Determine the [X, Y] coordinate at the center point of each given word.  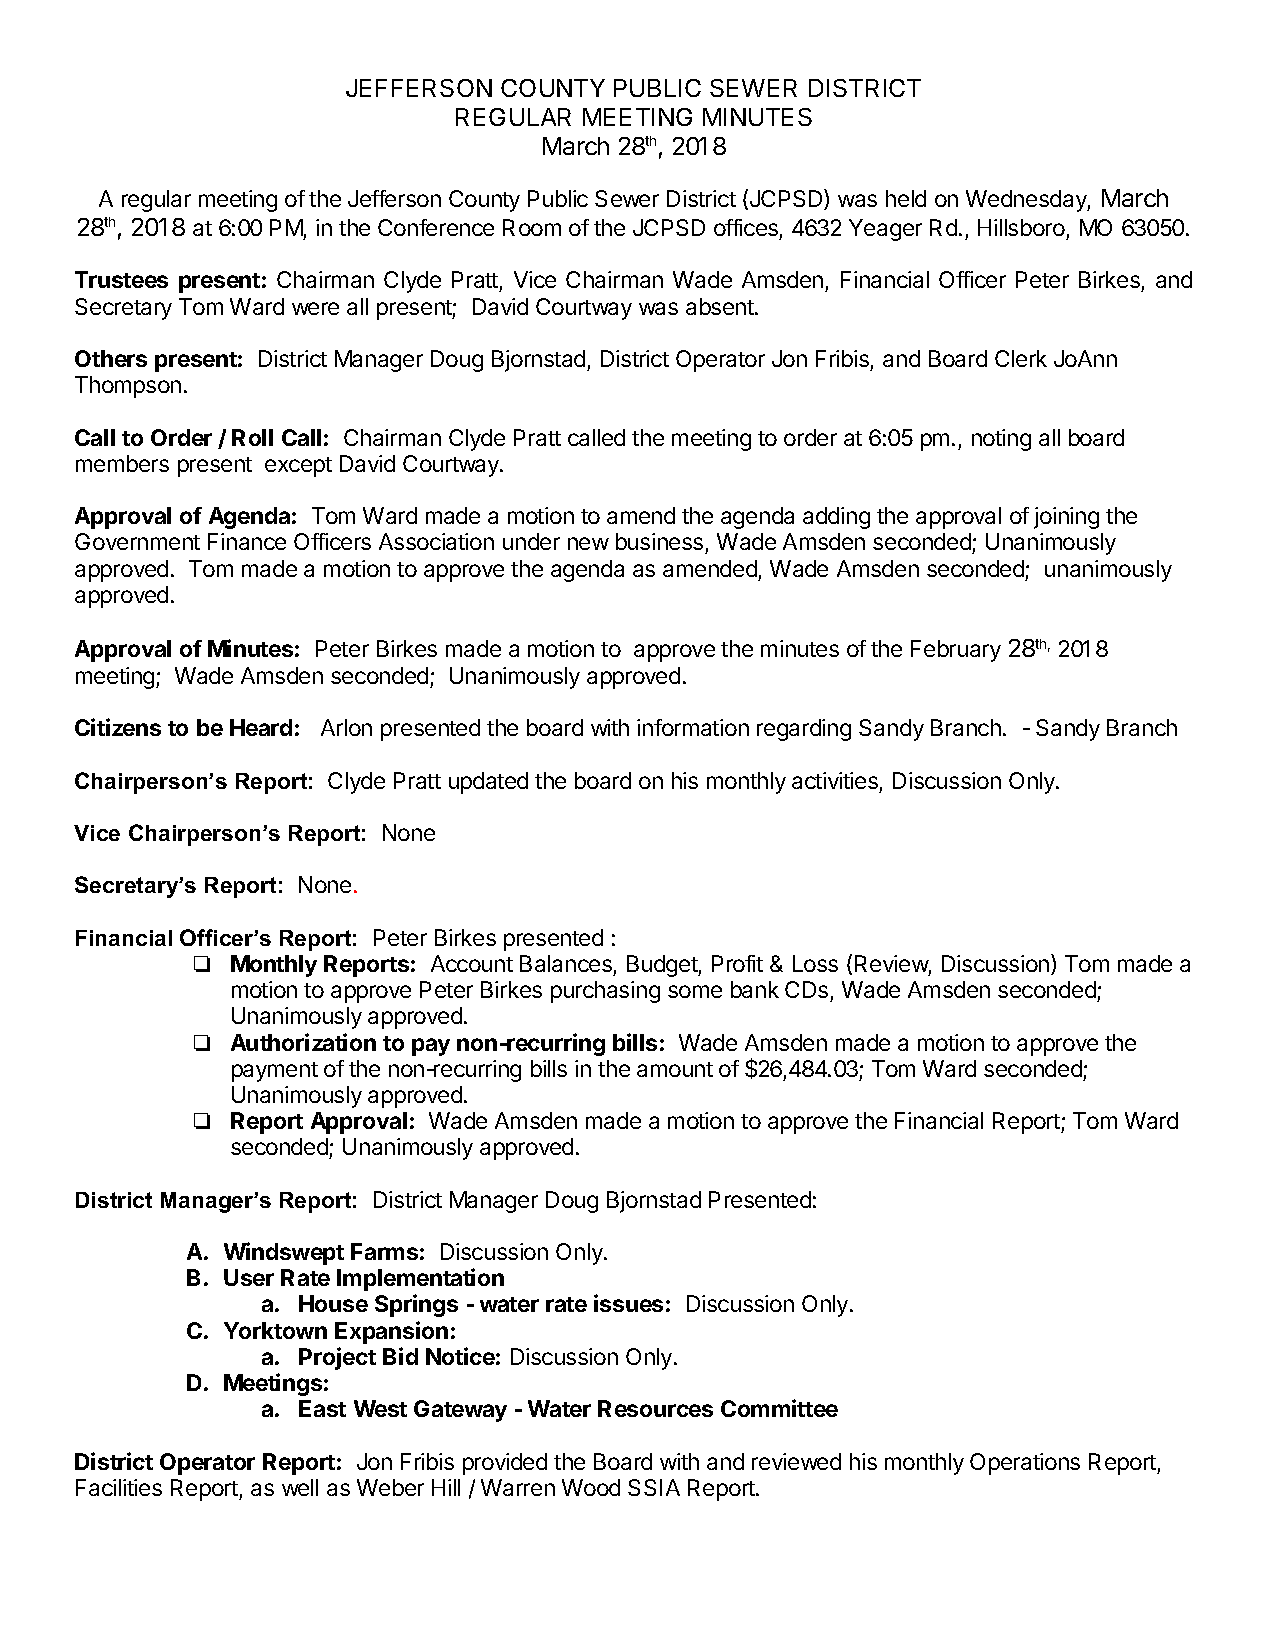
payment [275, 1072]
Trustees [121, 279]
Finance [247, 541]
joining [1066, 518]
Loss [815, 963]
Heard [261, 727]
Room [532, 227]
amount [675, 1069]
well [300, 1487]
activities [835, 780]
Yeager [885, 230]
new [588, 543]
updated [488, 783]
